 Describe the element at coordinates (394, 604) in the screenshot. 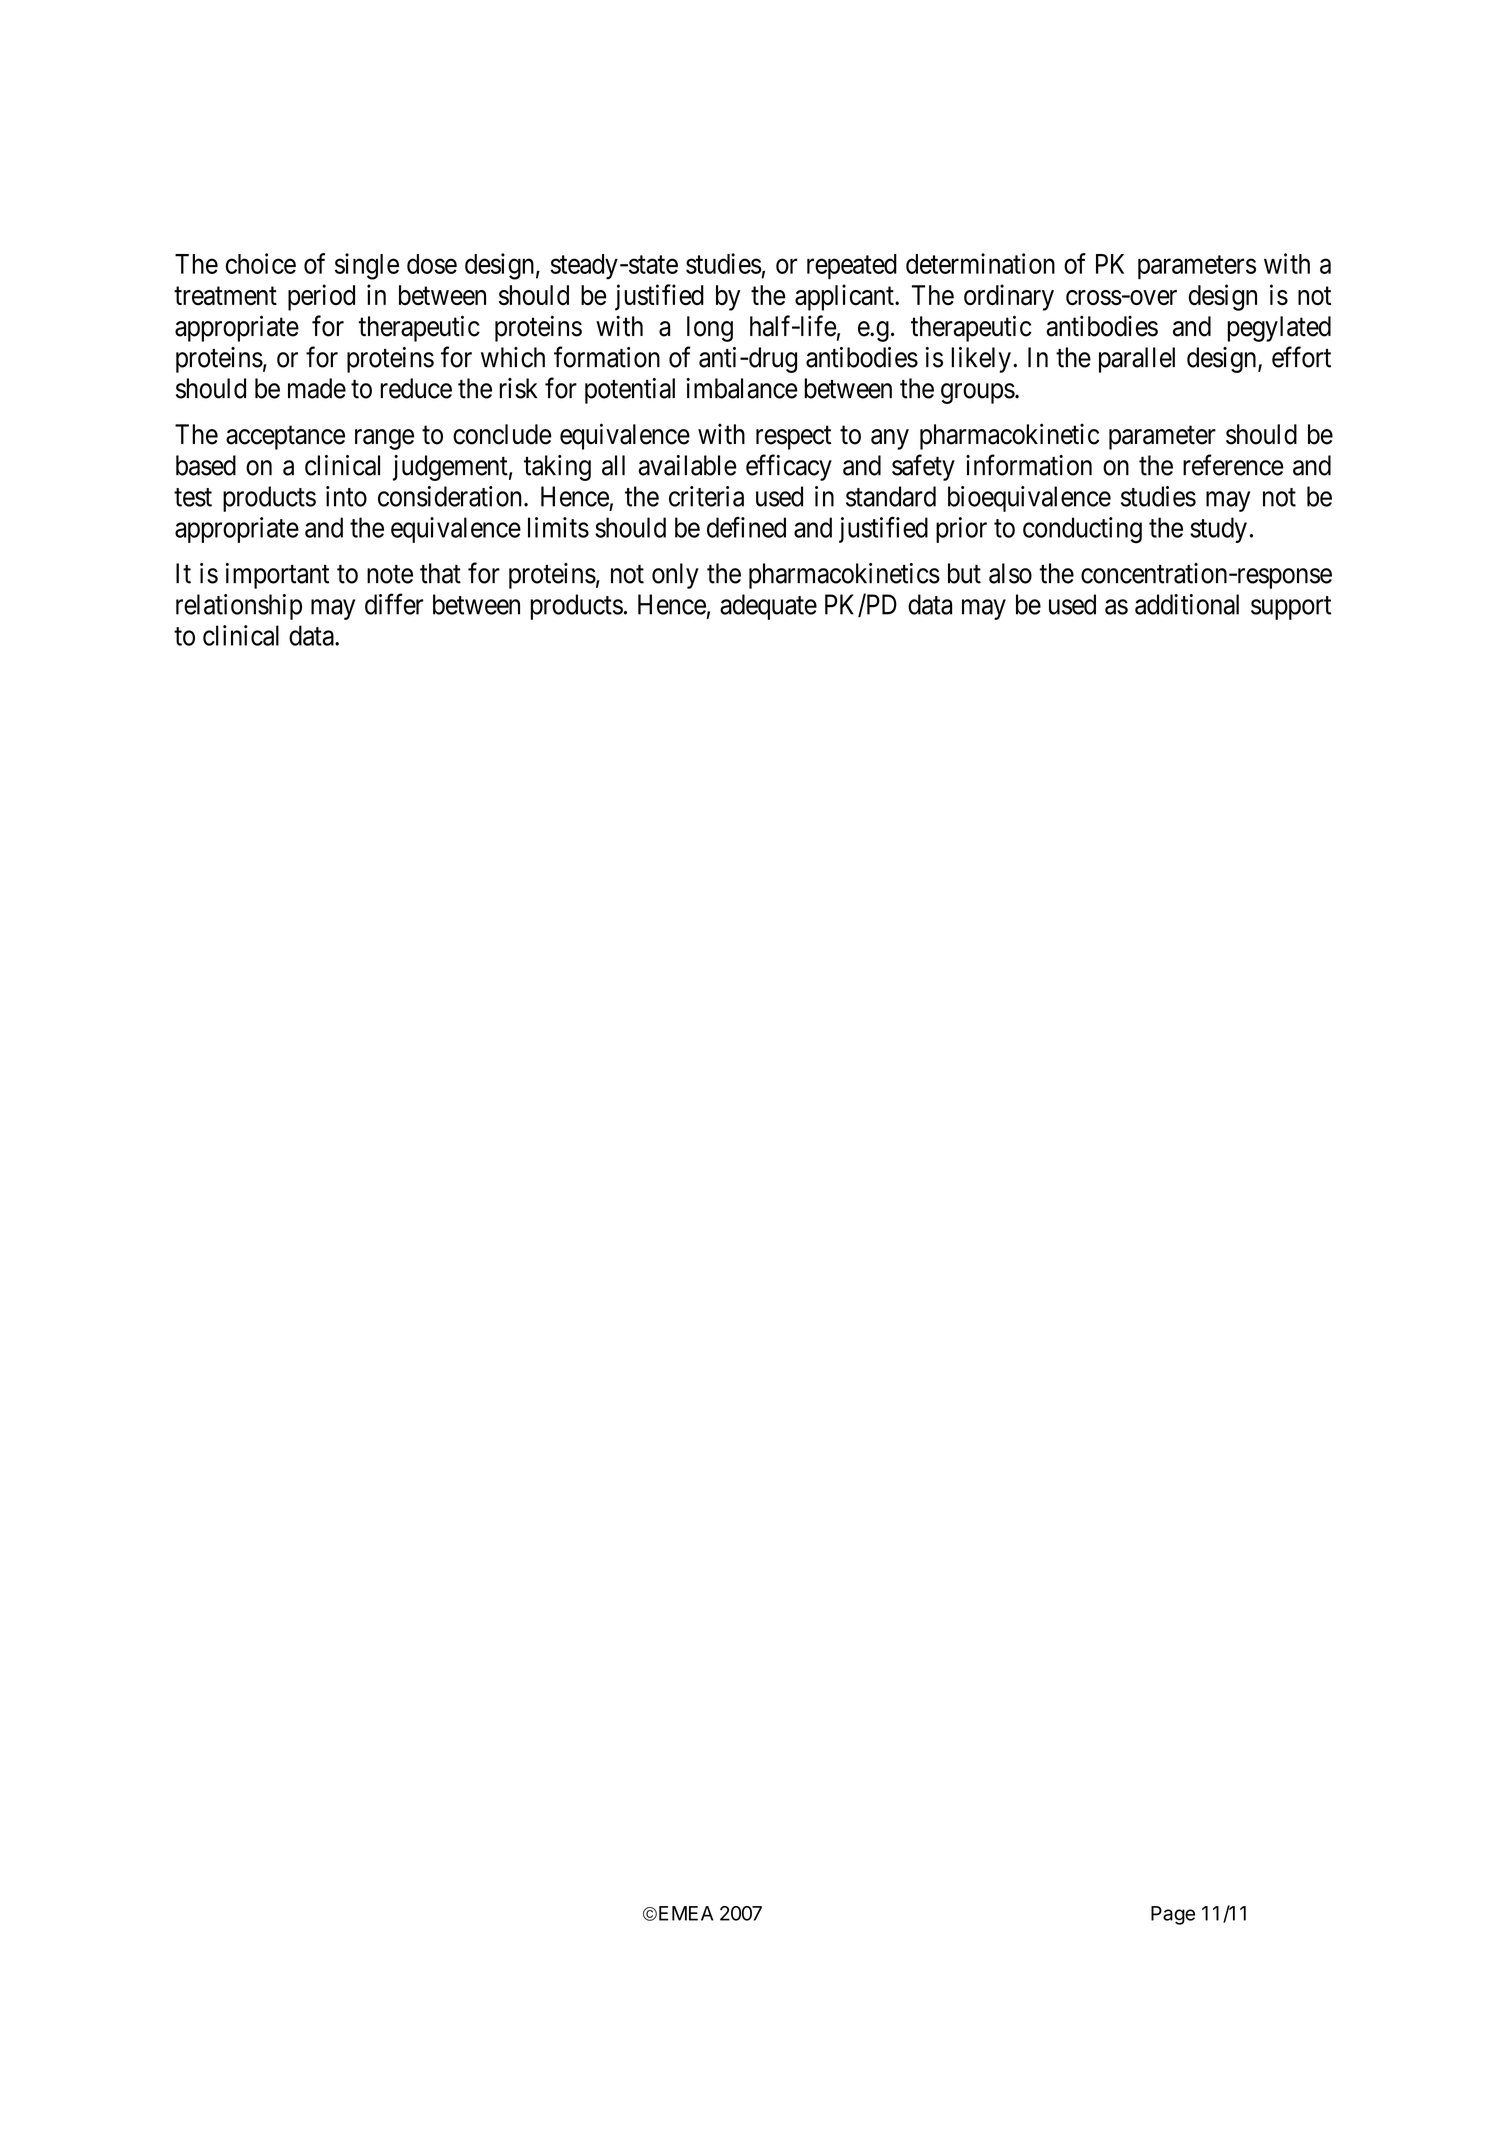

I see `differ` at that location.
